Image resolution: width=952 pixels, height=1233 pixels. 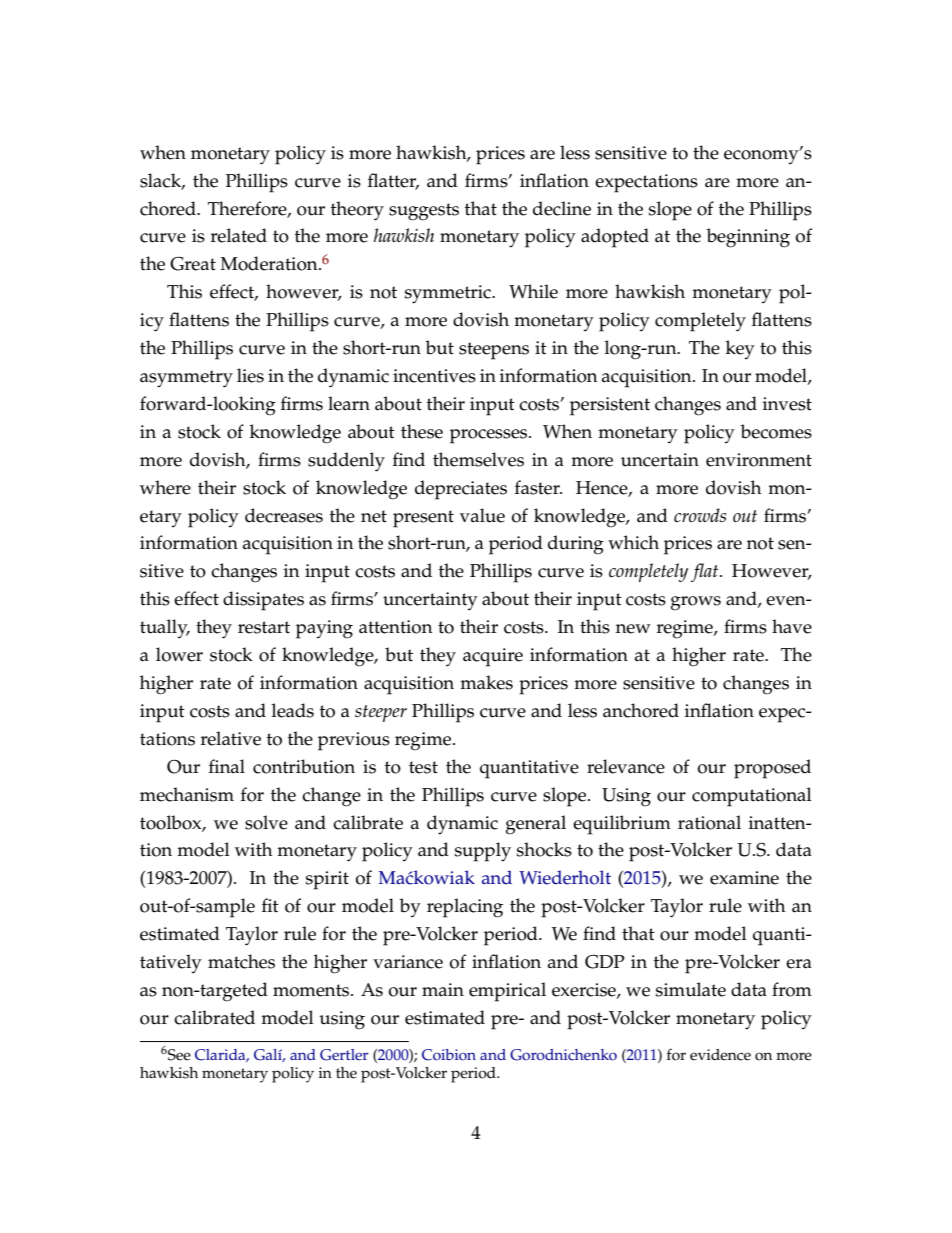 What do you see at coordinates (772, 769) in the document?
I see `proposed` at bounding box center [772, 769].
